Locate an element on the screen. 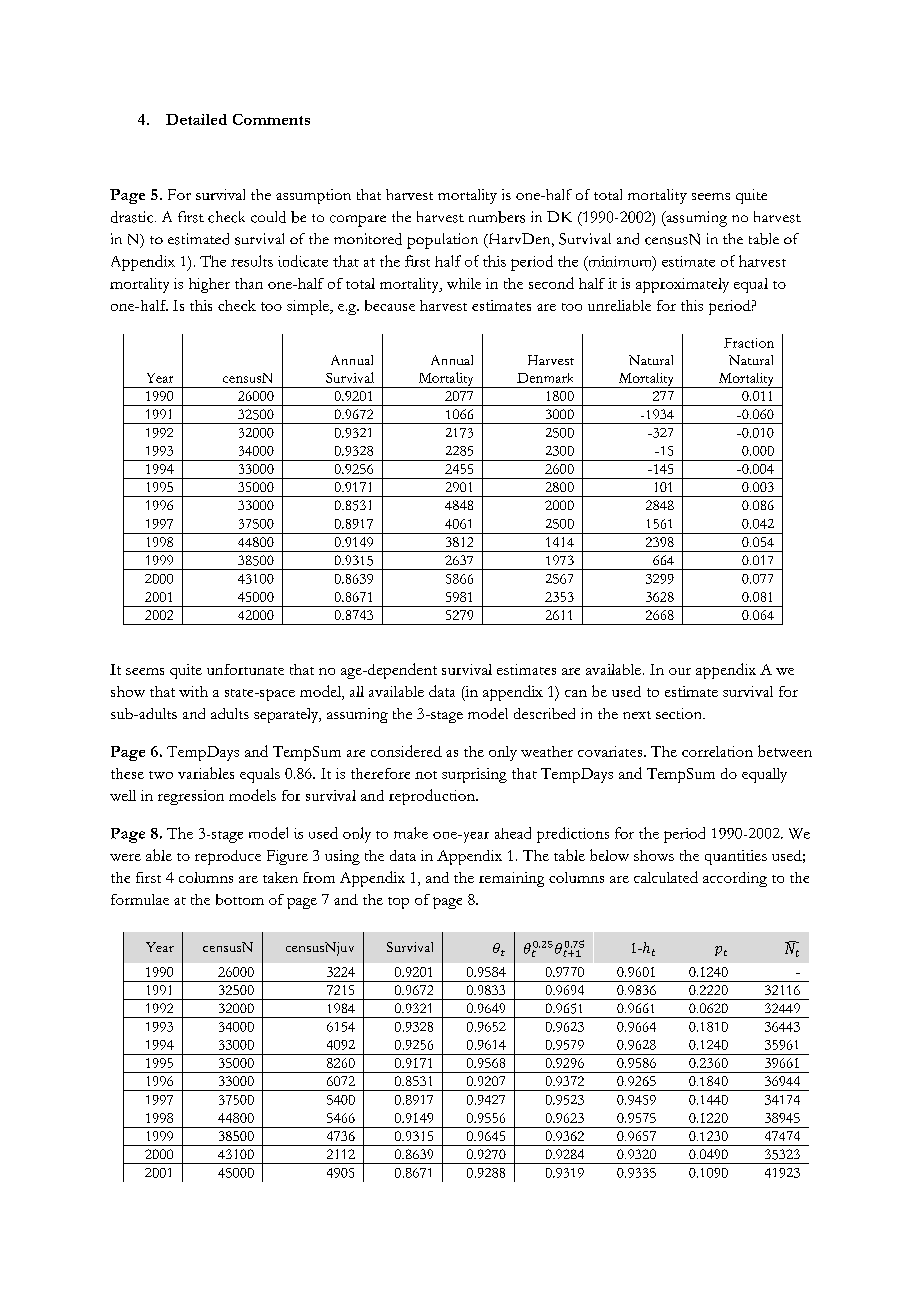  our is located at coordinates (680, 671).
